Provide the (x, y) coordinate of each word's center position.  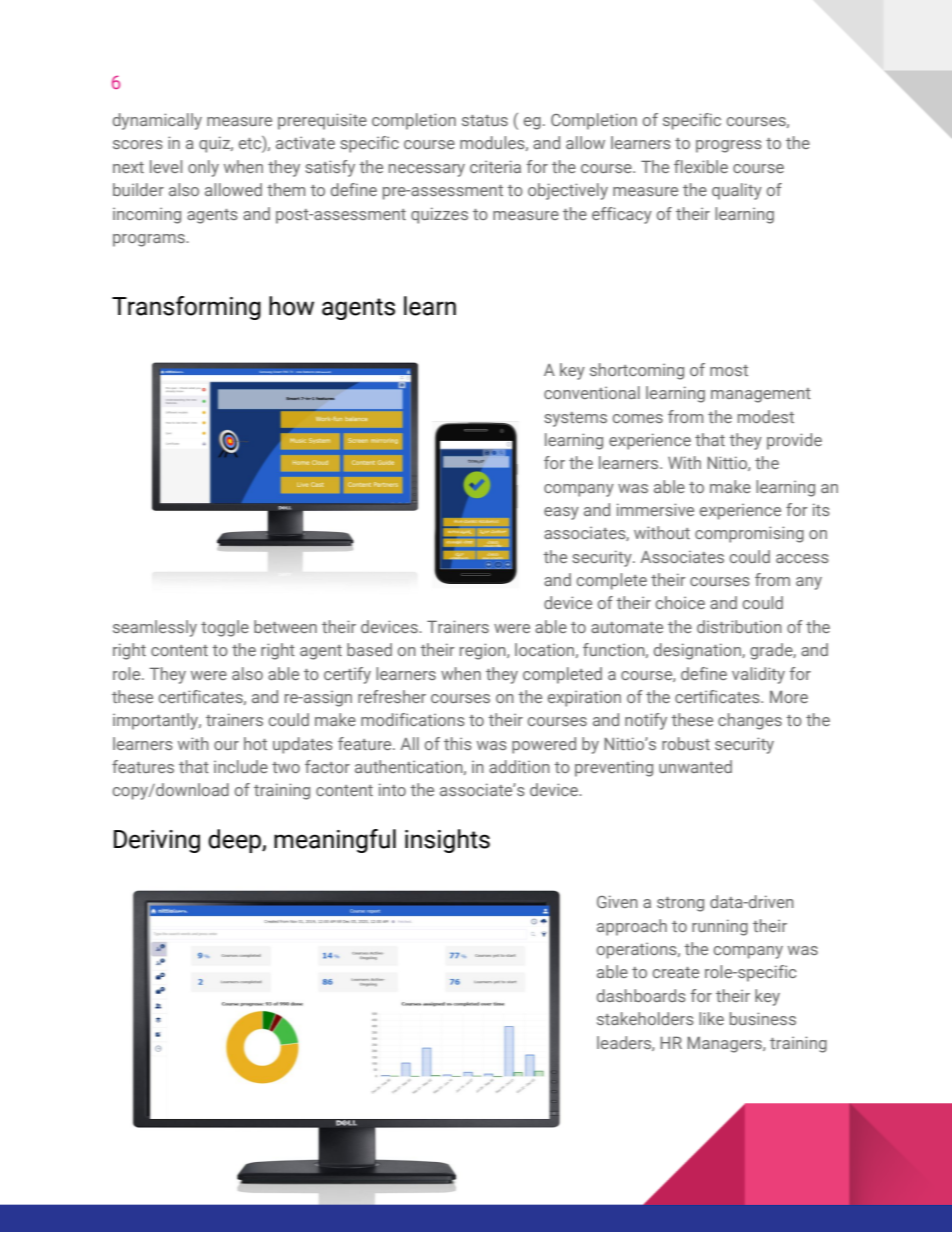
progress (729, 146)
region (484, 651)
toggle (225, 628)
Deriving (157, 841)
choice (680, 602)
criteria (495, 166)
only (203, 168)
